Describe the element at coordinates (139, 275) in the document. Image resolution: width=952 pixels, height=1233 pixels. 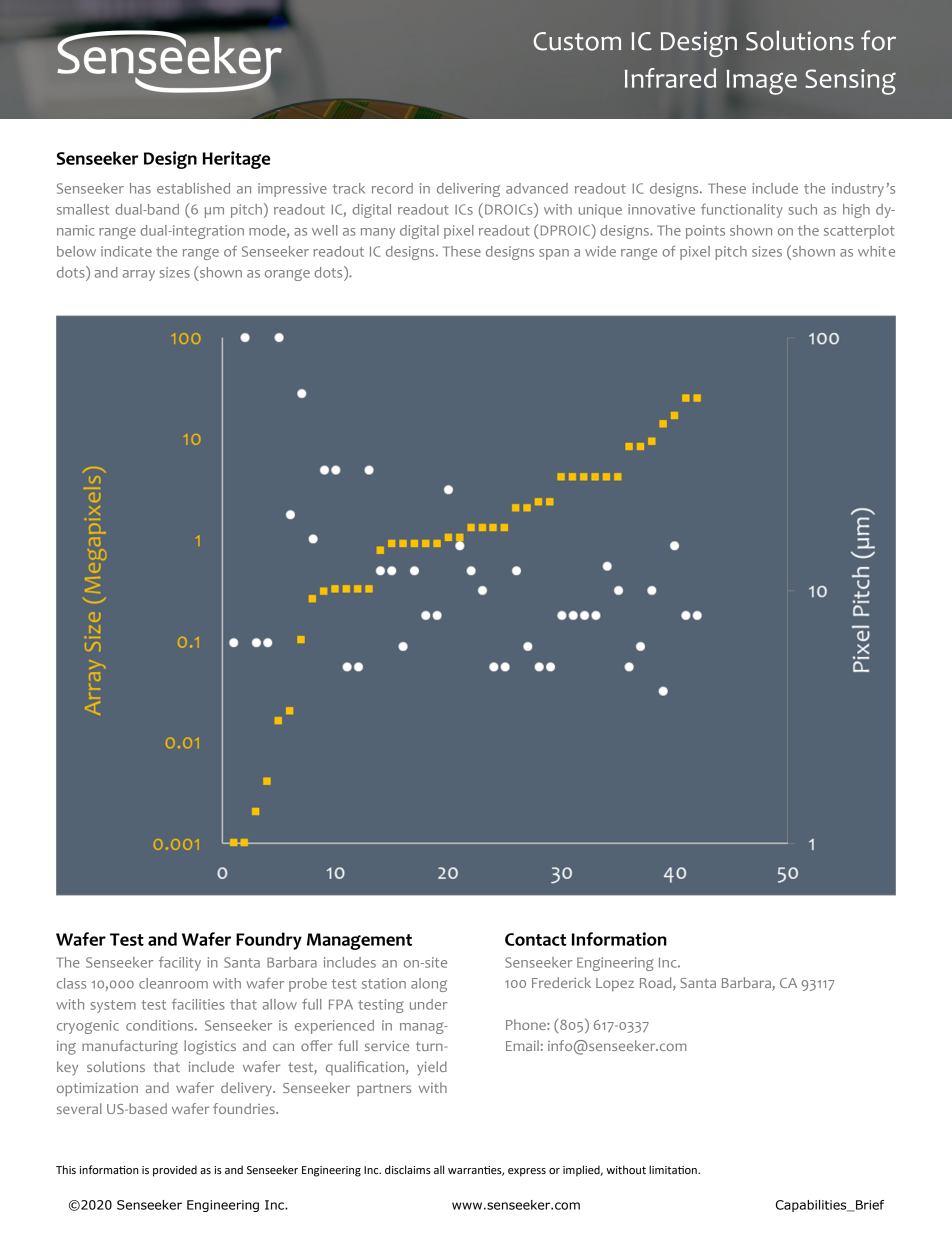
I see `array` at that location.
